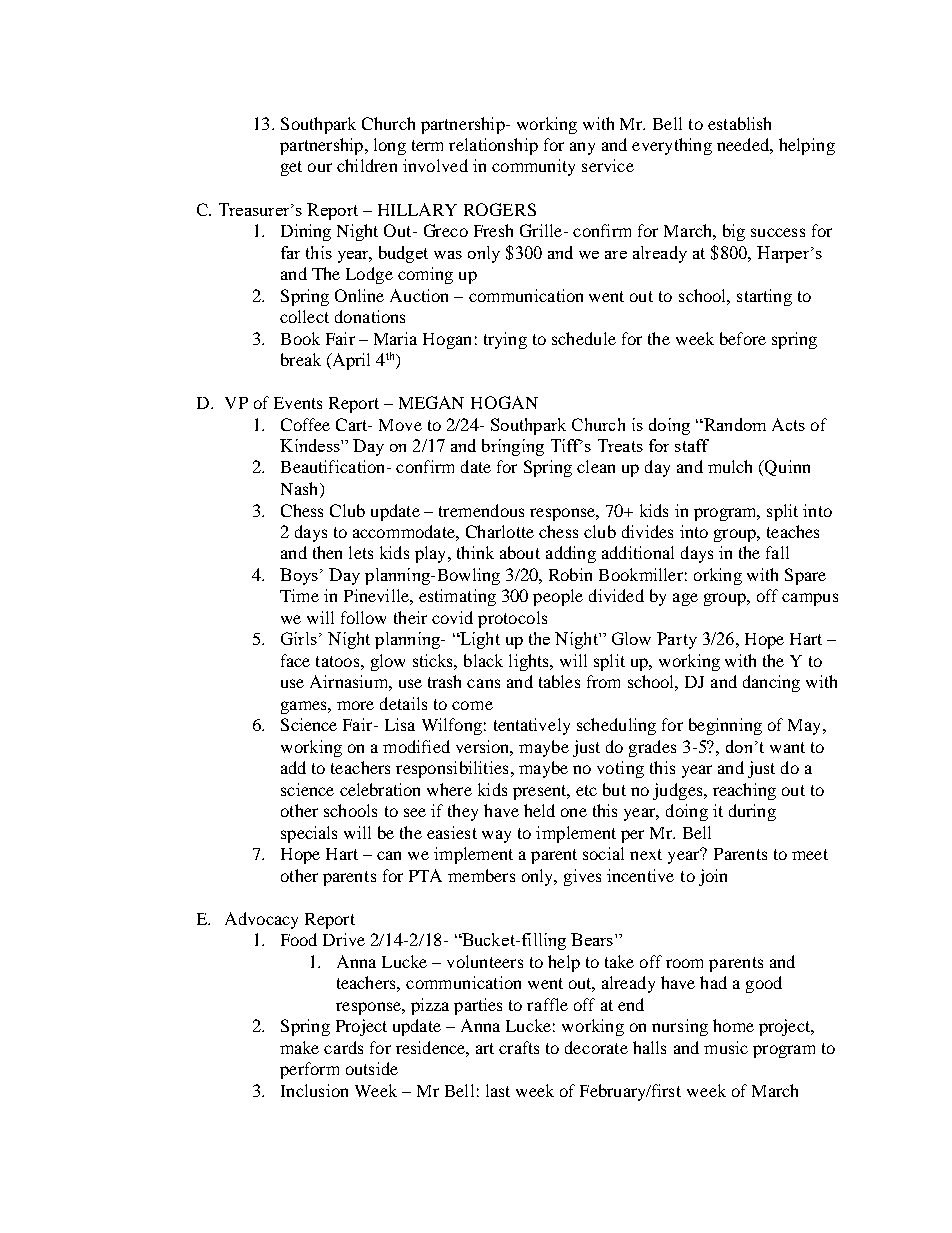 The image size is (952, 1233). Describe the element at coordinates (380, 789) in the page. I see `celebration` at that location.
